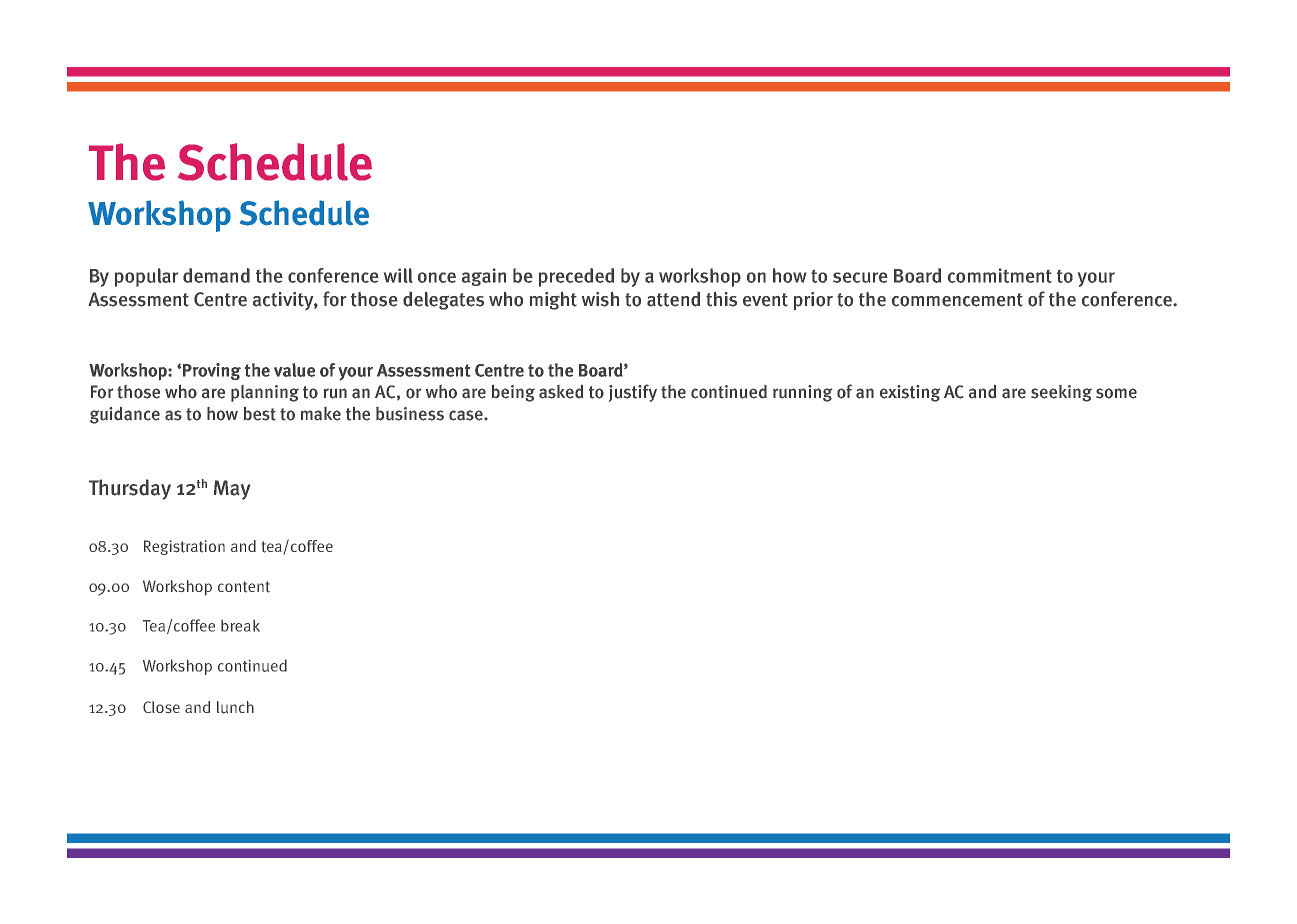  Describe the element at coordinates (244, 587) in the screenshot. I see `content` at that location.
